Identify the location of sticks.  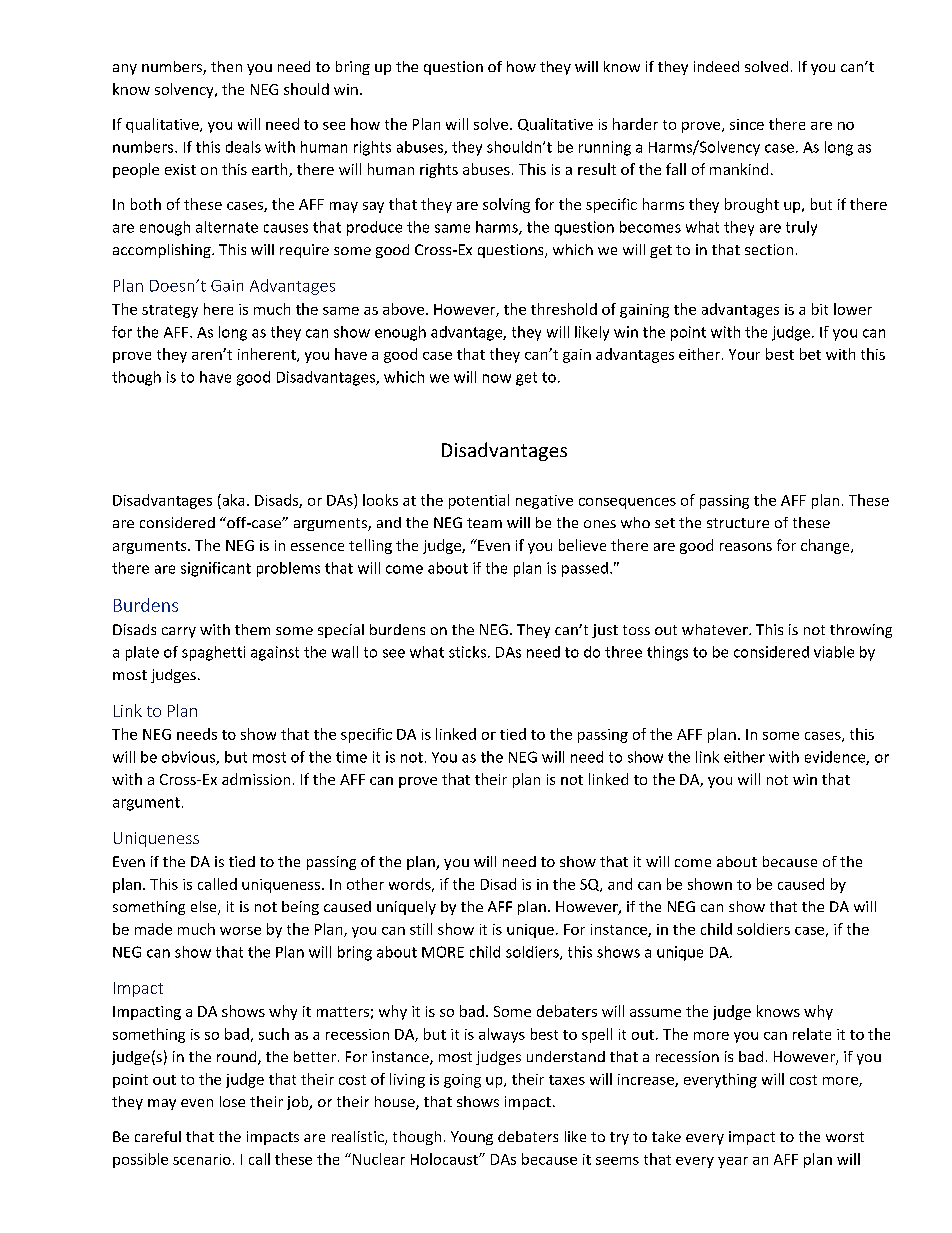
(467, 652).
